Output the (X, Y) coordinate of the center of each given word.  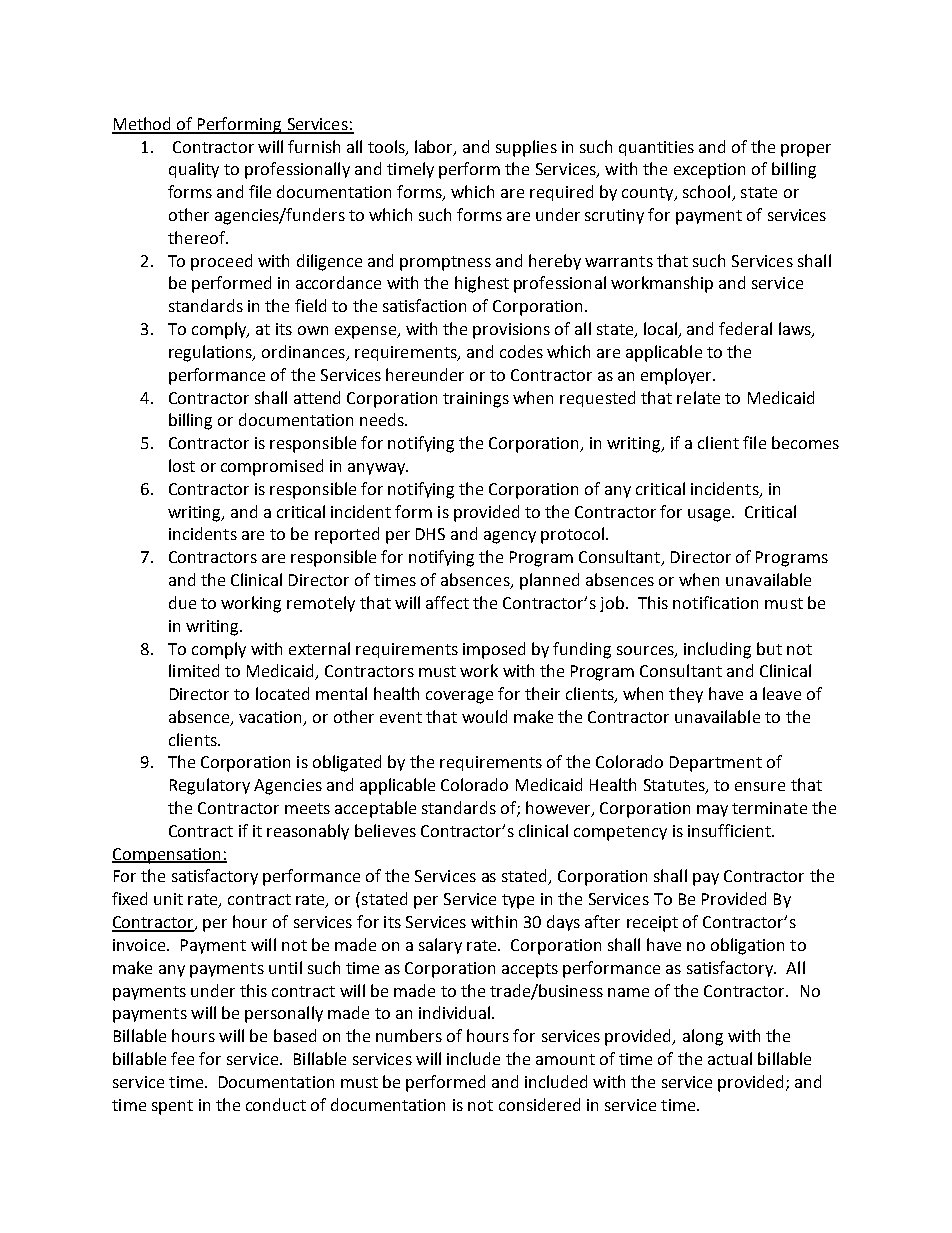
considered (539, 1104)
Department (716, 764)
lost (182, 465)
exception (709, 171)
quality (194, 170)
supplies (526, 148)
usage (710, 515)
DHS (430, 534)
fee (182, 1058)
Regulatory (210, 786)
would (484, 716)
